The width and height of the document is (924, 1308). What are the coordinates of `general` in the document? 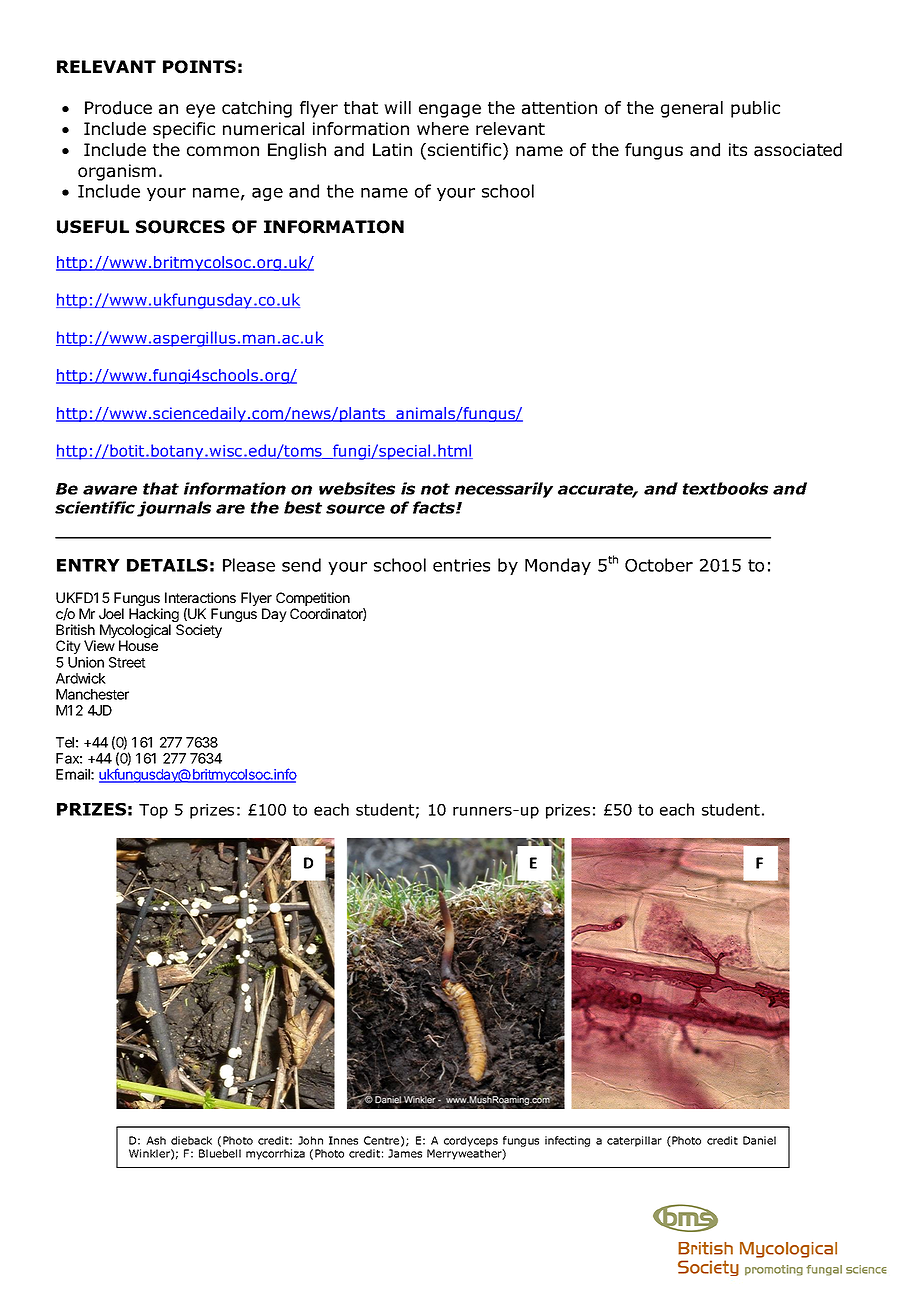 It's located at (692, 109).
